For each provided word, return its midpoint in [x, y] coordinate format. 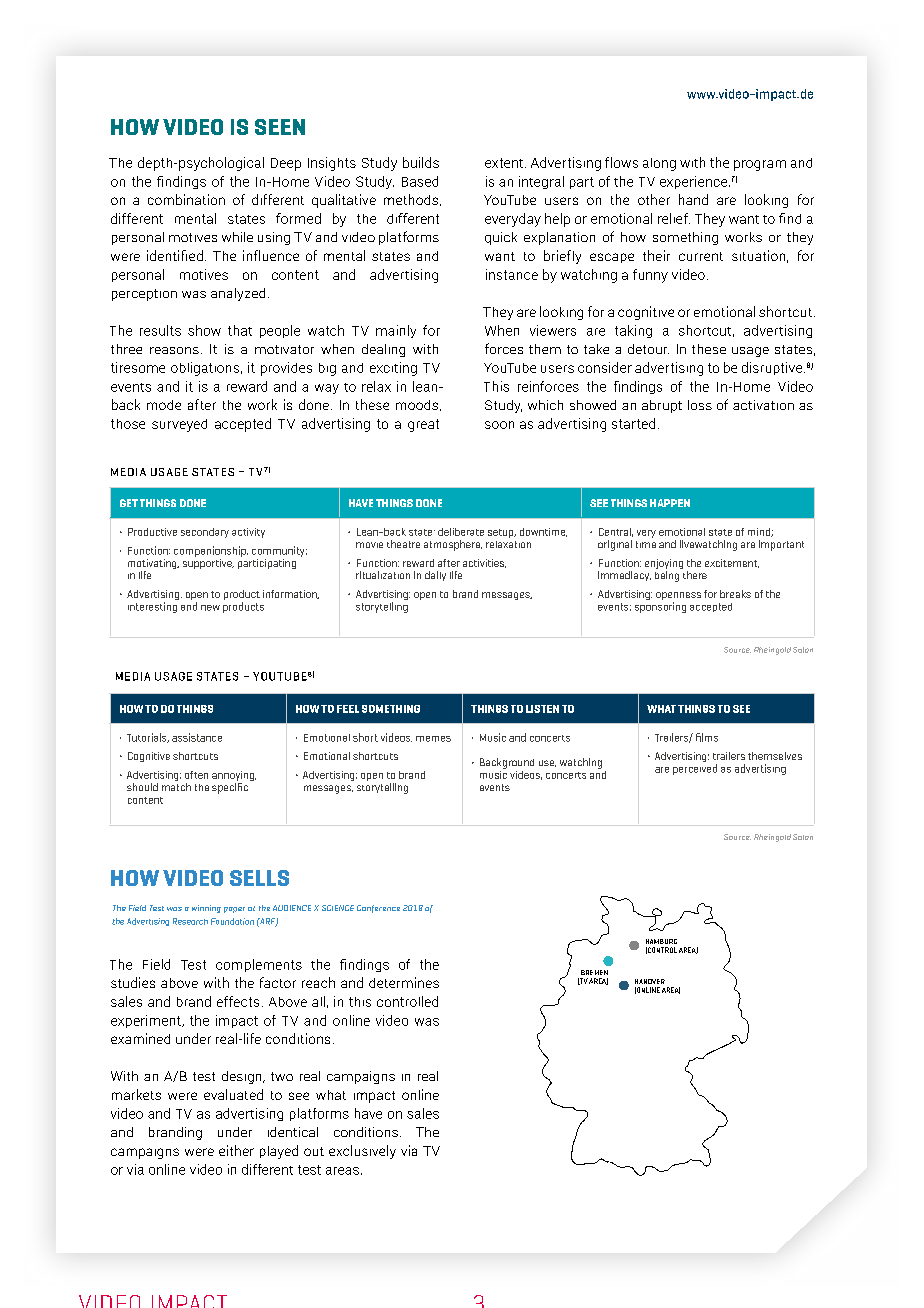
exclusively [362, 1152]
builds [421, 162]
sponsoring [660, 607]
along [659, 164]
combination [186, 199]
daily [435, 576]
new [210, 608]
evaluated [233, 1094]
